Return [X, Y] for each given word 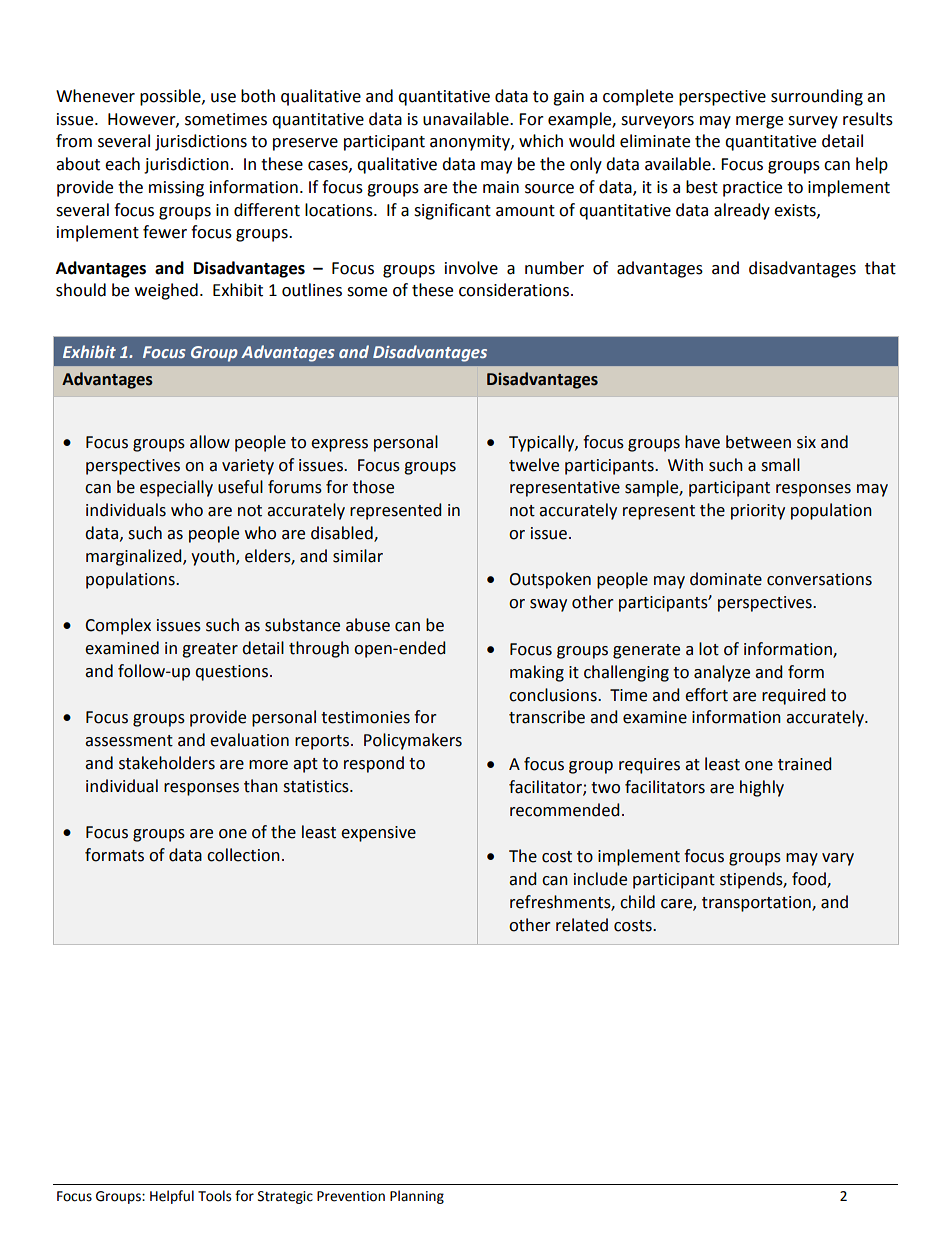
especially [176, 488]
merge [759, 122]
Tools [214, 1196]
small [780, 465]
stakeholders [167, 763]
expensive [378, 834]
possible [171, 97]
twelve [534, 465]
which [541, 141]
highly [762, 788]
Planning [417, 1197]
